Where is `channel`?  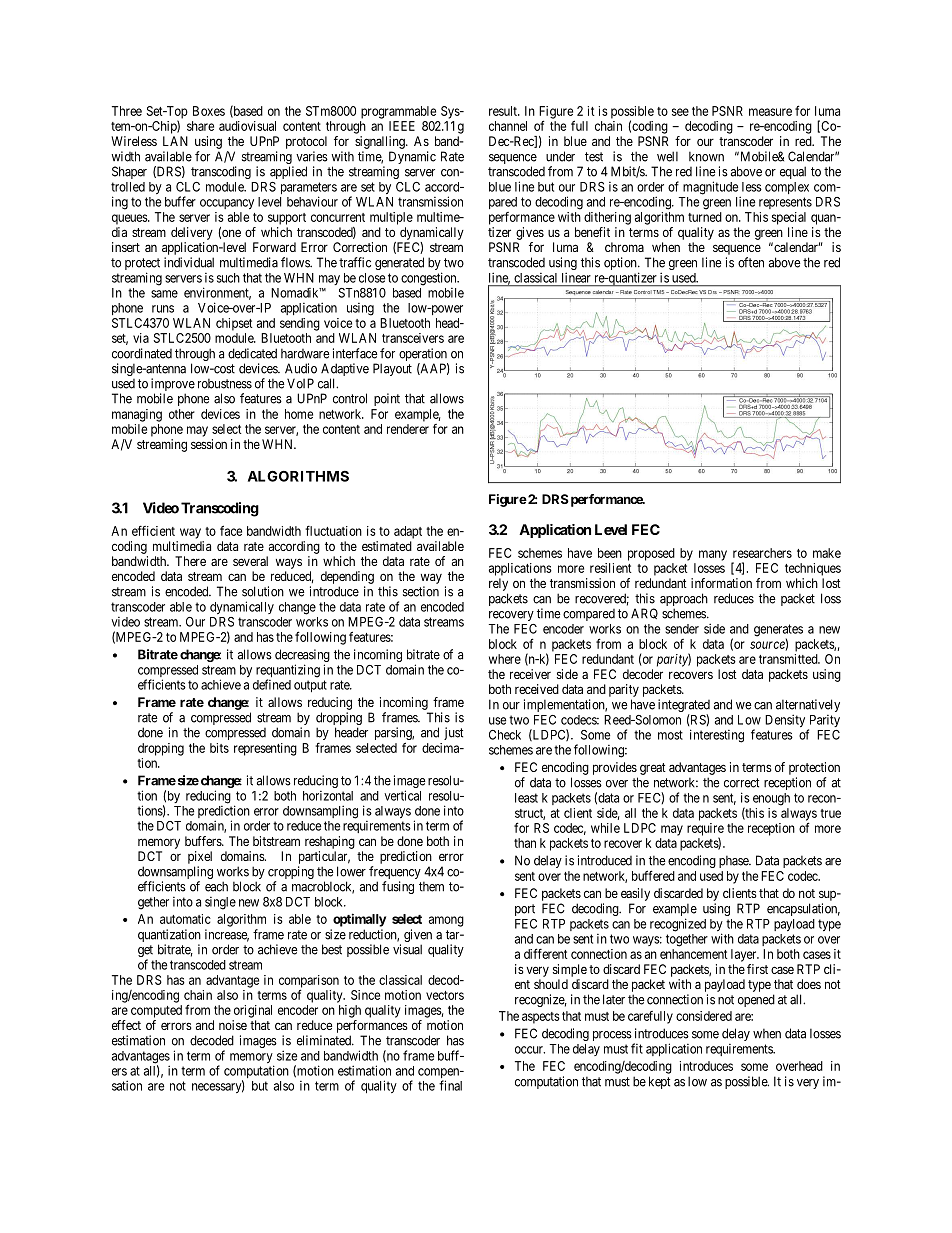 channel is located at coordinates (508, 126).
